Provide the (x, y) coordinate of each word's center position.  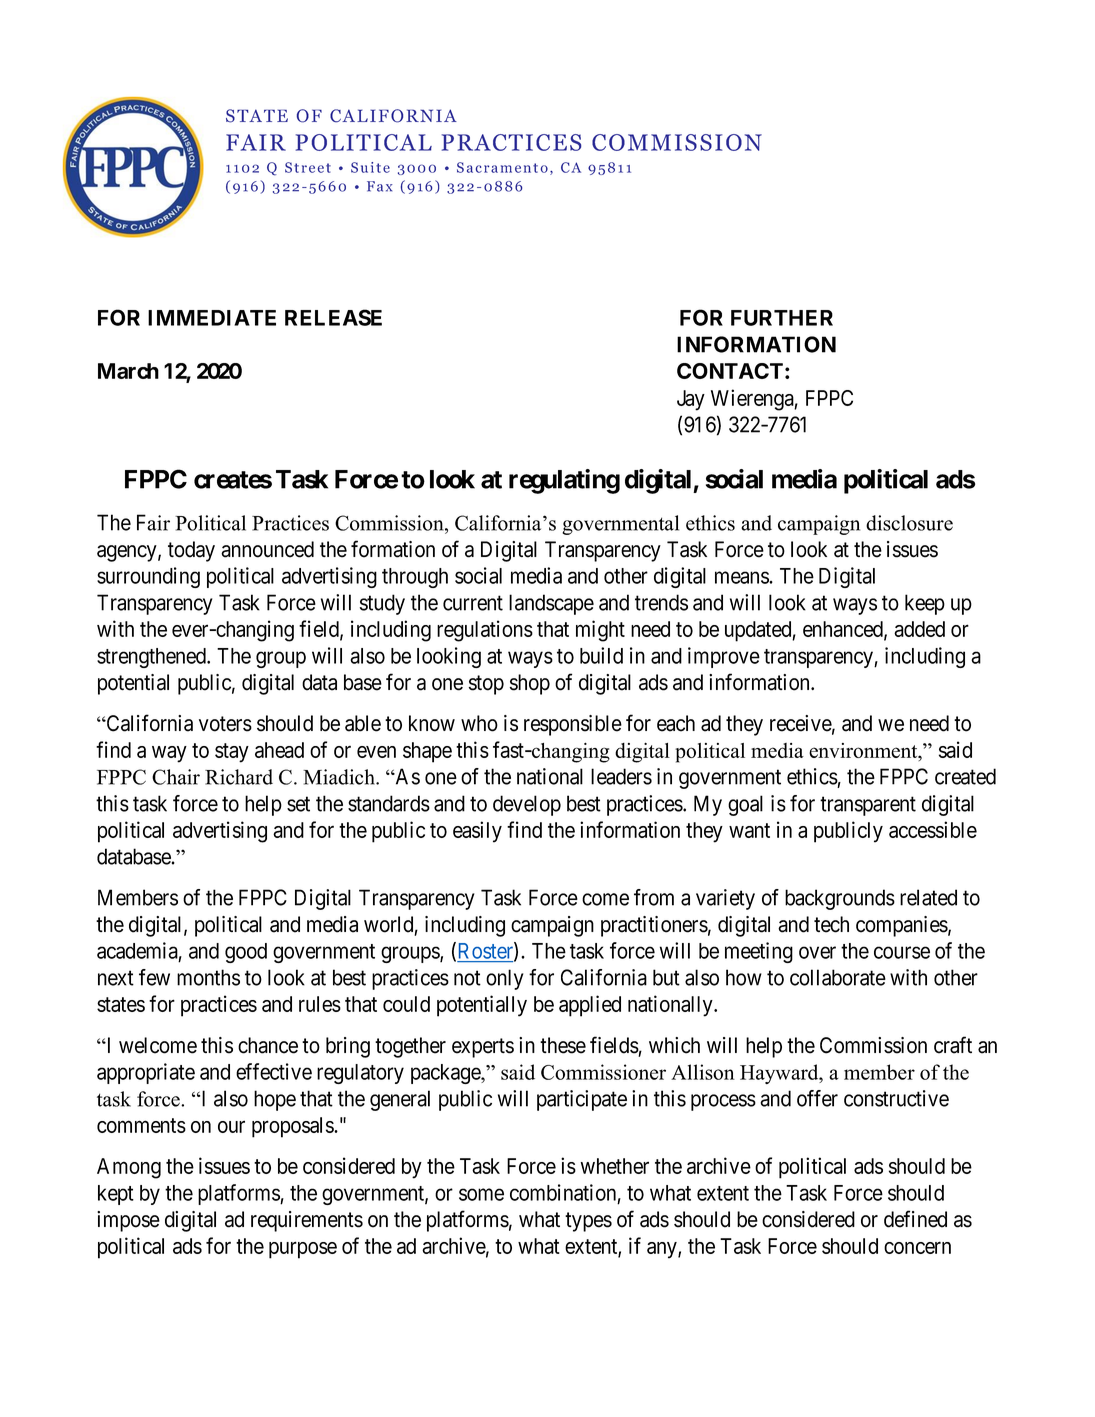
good (246, 953)
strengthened (152, 658)
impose (128, 1221)
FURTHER (782, 318)
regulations (485, 631)
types (588, 1222)
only (505, 979)
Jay (691, 400)
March (128, 371)
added (919, 629)
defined (915, 1219)
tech (831, 924)
